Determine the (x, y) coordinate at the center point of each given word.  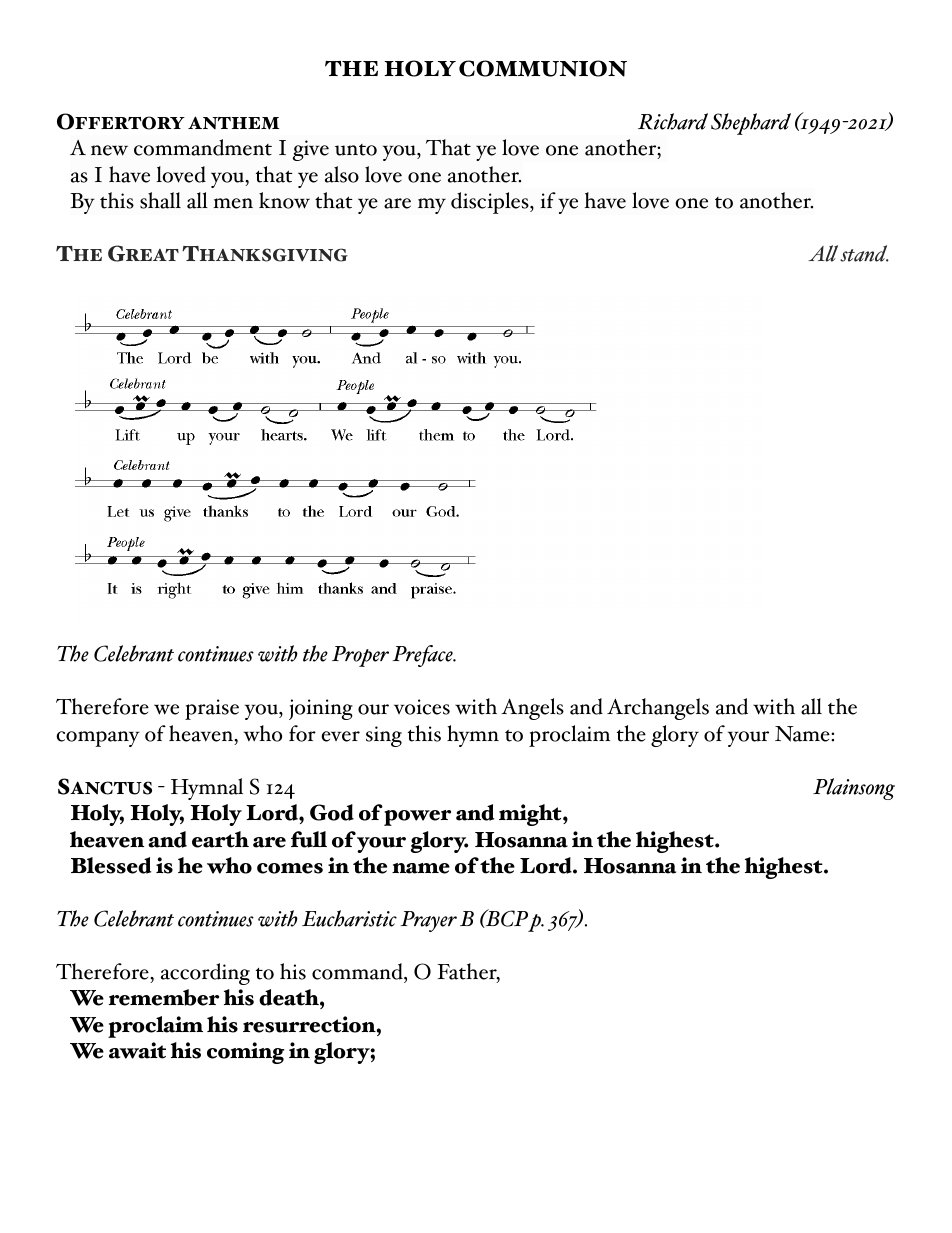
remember (164, 997)
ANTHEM (233, 123)
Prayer (428, 921)
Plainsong (854, 789)
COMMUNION (543, 68)
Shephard (751, 124)
